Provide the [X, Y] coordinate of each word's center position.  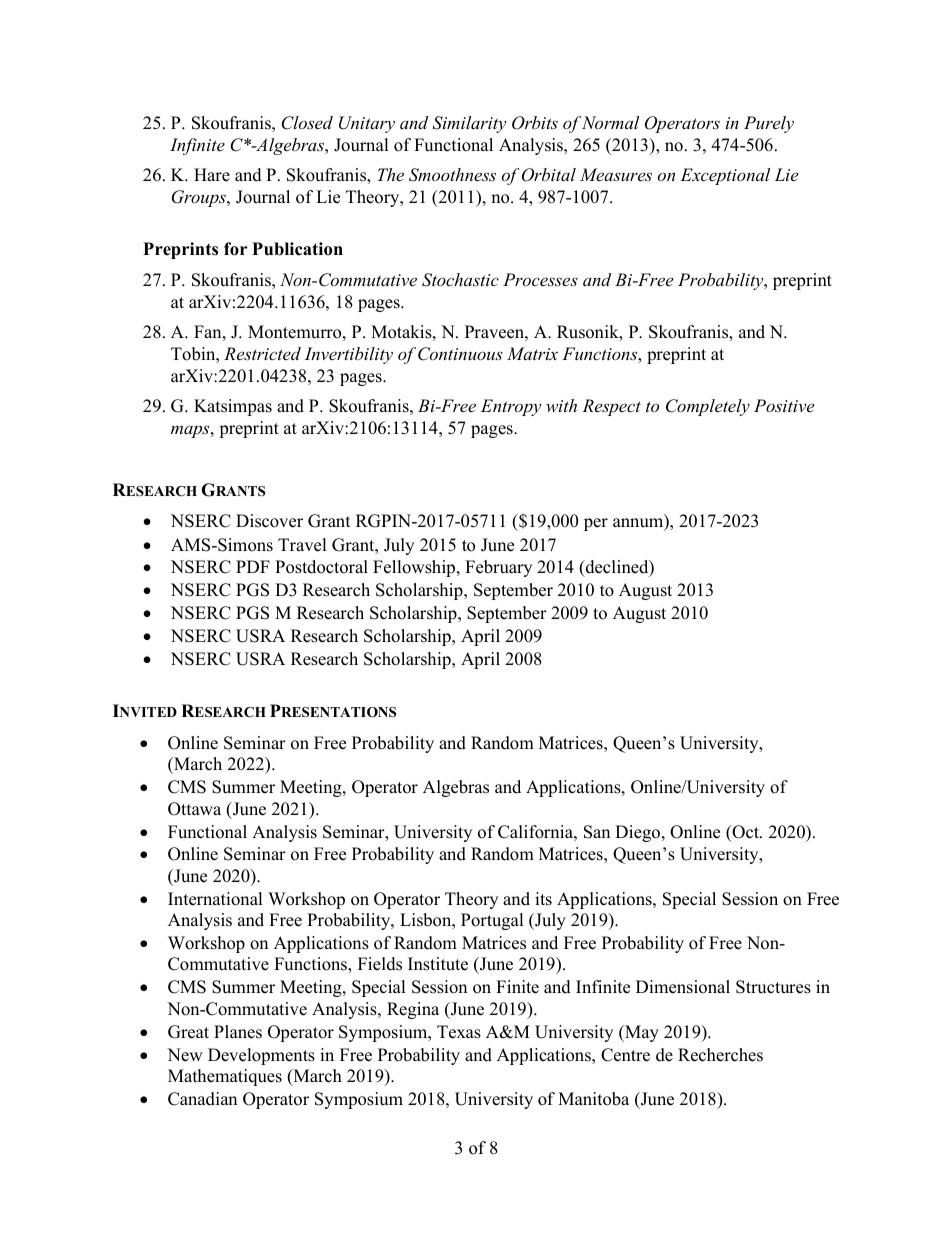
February [498, 568]
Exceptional [725, 176]
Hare [212, 175]
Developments [261, 1056]
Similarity [469, 124]
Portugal [492, 921]
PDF [253, 566]
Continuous [460, 354]
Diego [639, 833]
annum [639, 524]
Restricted [262, 353]
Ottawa [194, 809]
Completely [708, 407]
